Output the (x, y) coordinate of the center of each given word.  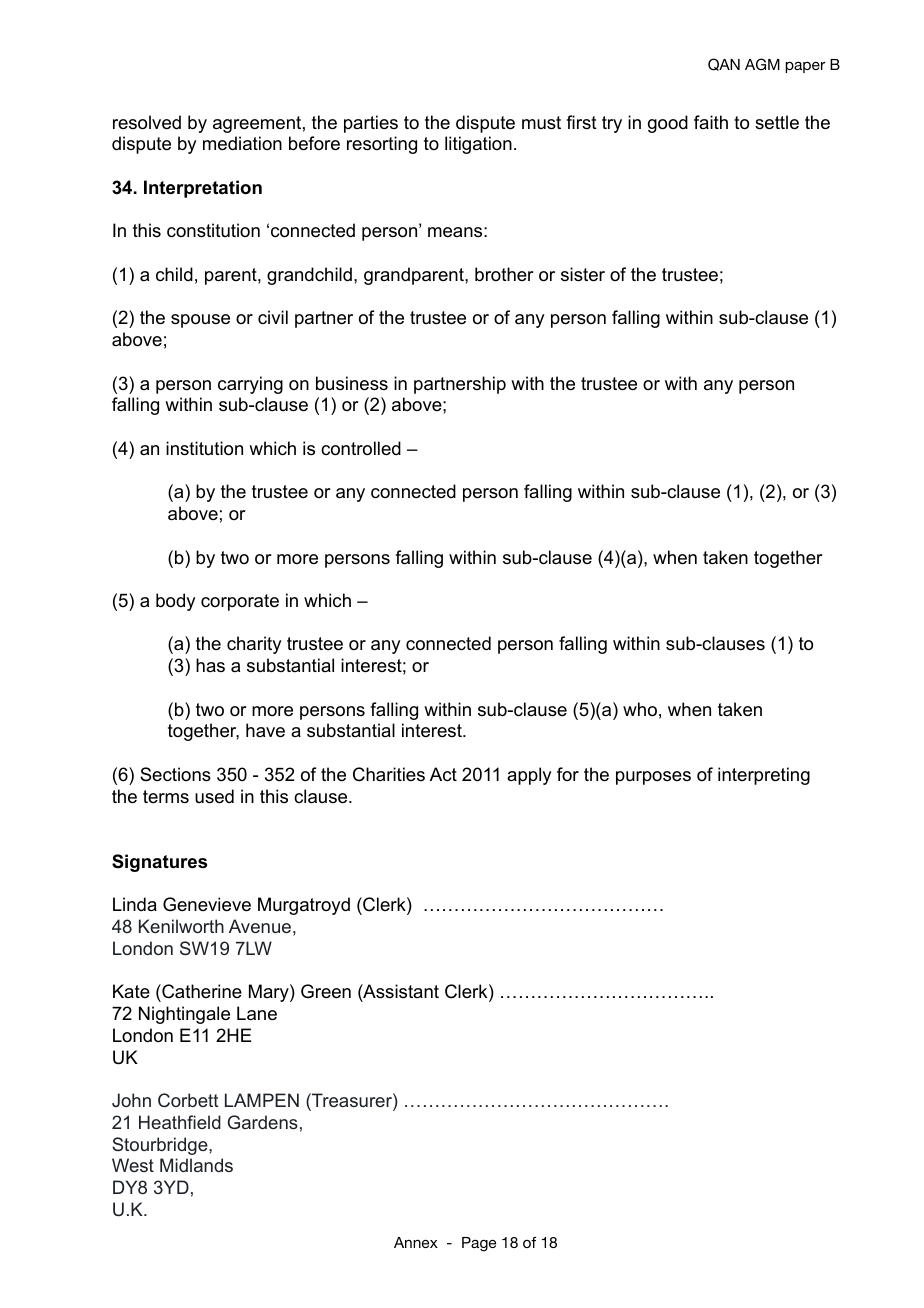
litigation (478, 145)
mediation (242, 143)
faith (711, 122)
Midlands (196, 1165)
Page (479, 1244)
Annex (416, 1242)
